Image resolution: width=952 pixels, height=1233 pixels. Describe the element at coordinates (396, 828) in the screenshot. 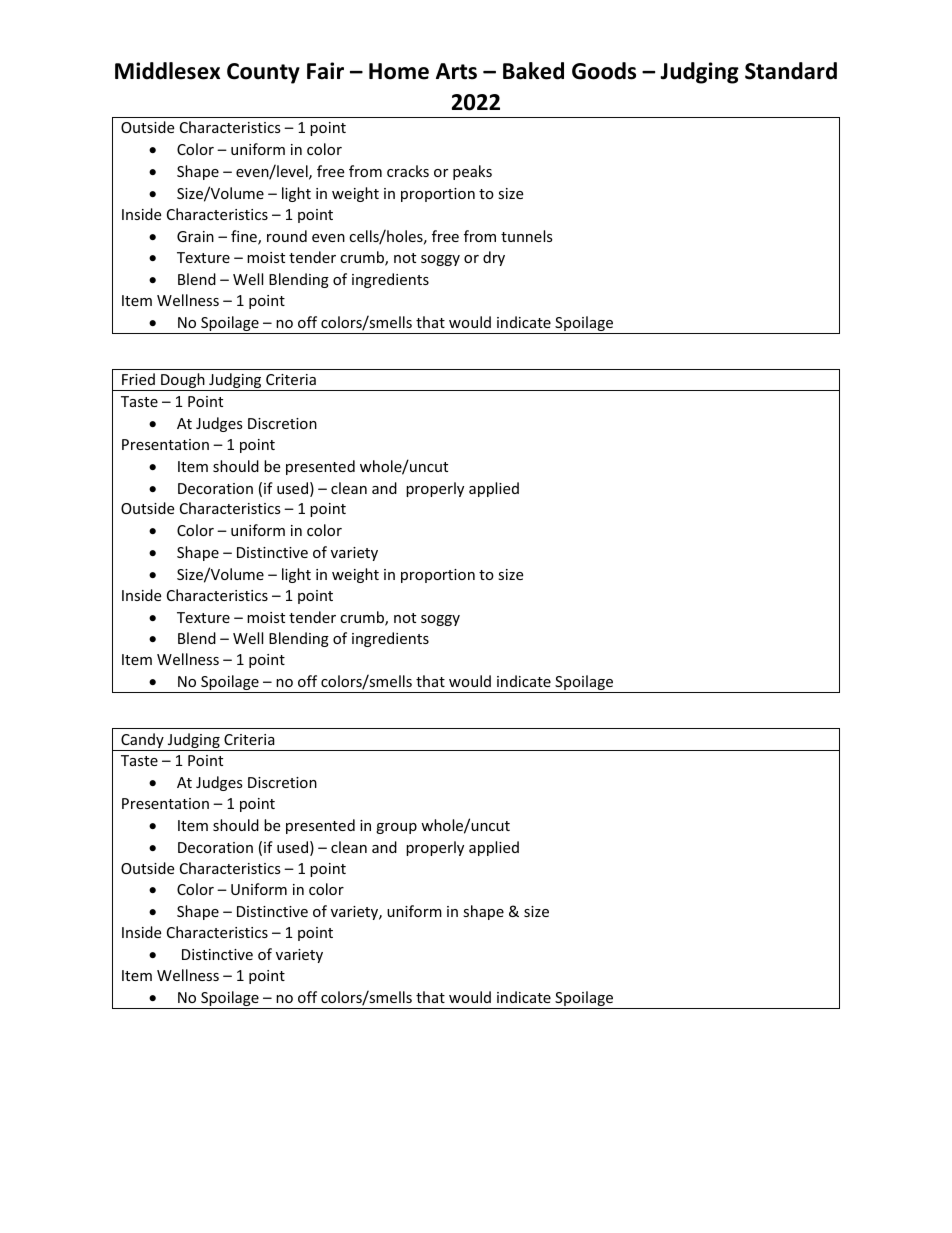

I see `group` at that location.
